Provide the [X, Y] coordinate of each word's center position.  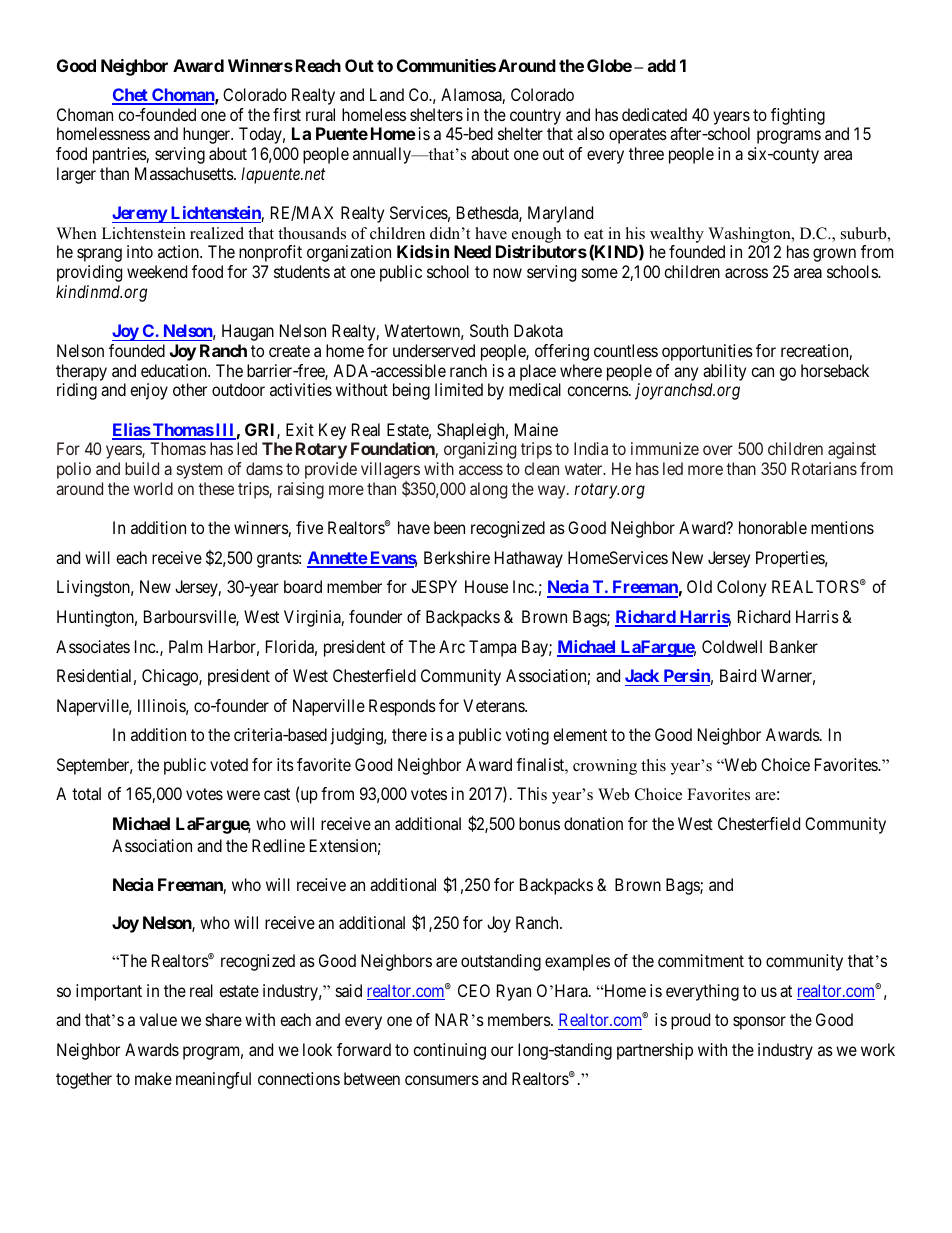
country [535, 117]
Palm [185, 646]
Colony [741, 588]
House [486, 586]
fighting [798, 116]
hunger [208, 135]
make [153, 1078]
